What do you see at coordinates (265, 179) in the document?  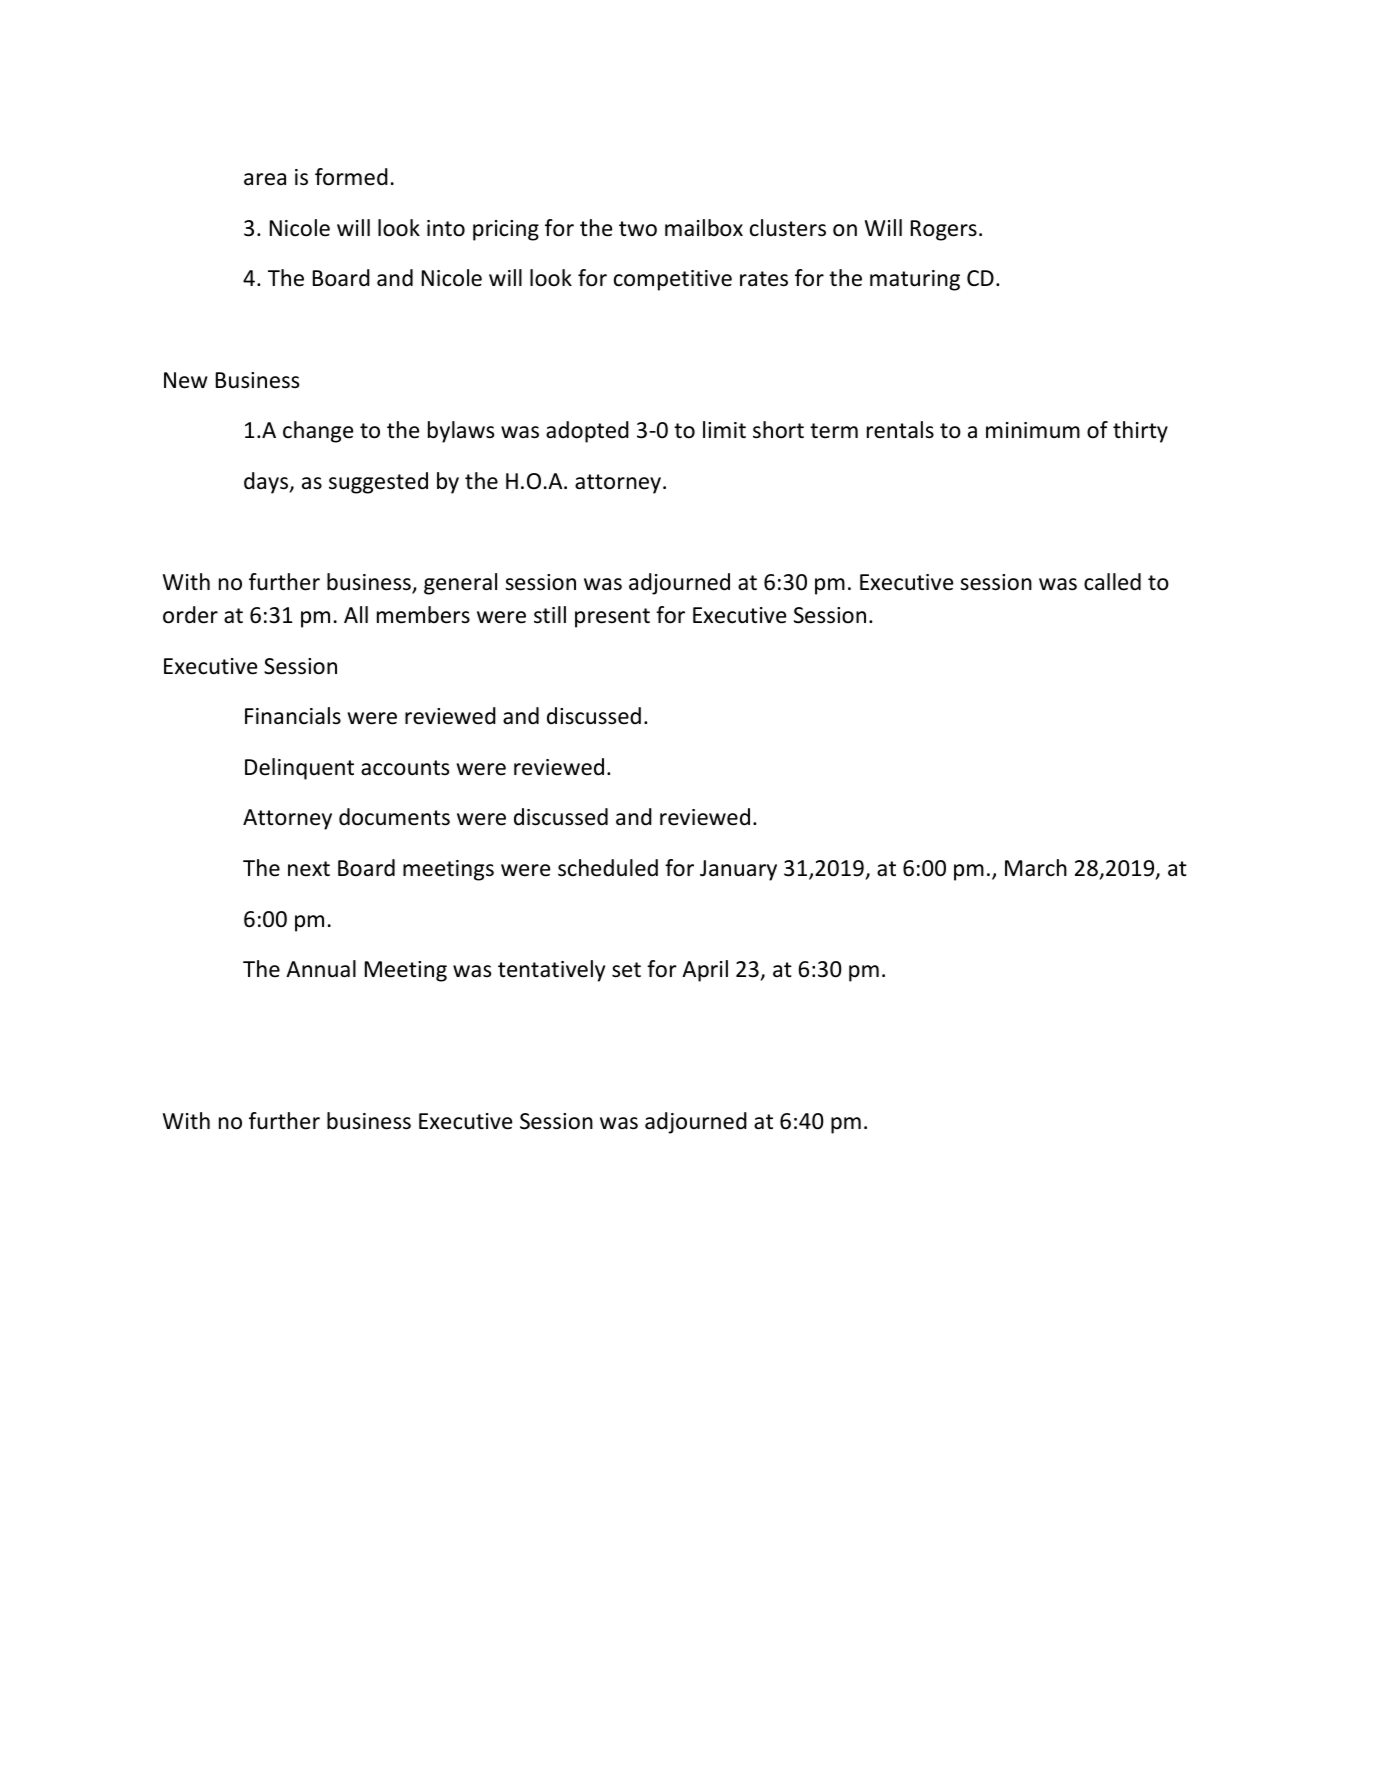 I see `area` at bounding box center [265, 179].
